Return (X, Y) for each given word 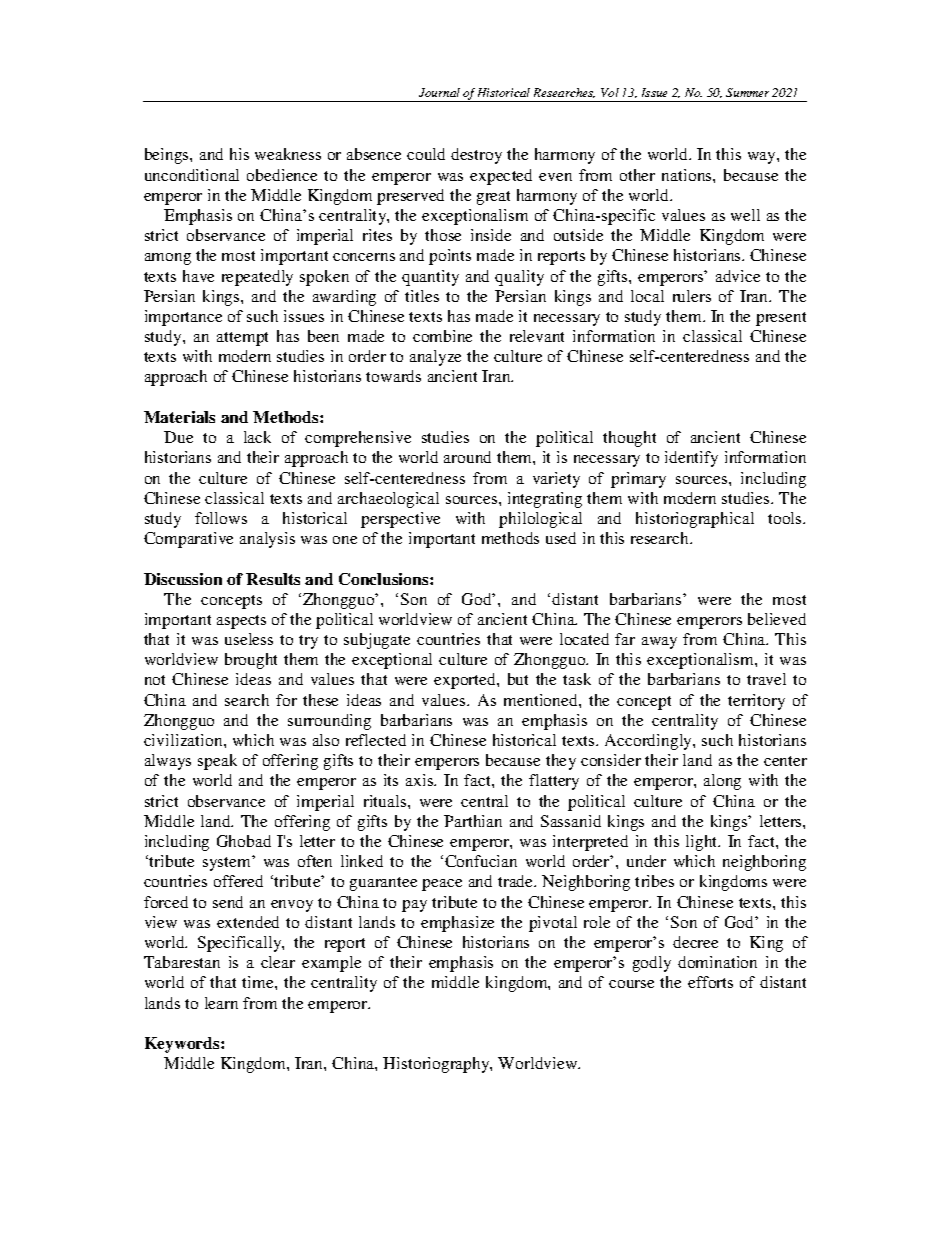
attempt (242, 339)
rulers (692, 296)
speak (217, 762)
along (722, 782)
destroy (476, 156)
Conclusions (385, 579)
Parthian (473, 821)
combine (442, 336)
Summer (747, 92)
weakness (288, 154)
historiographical (695, 520)
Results (273, 579)
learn (221, 1003)
